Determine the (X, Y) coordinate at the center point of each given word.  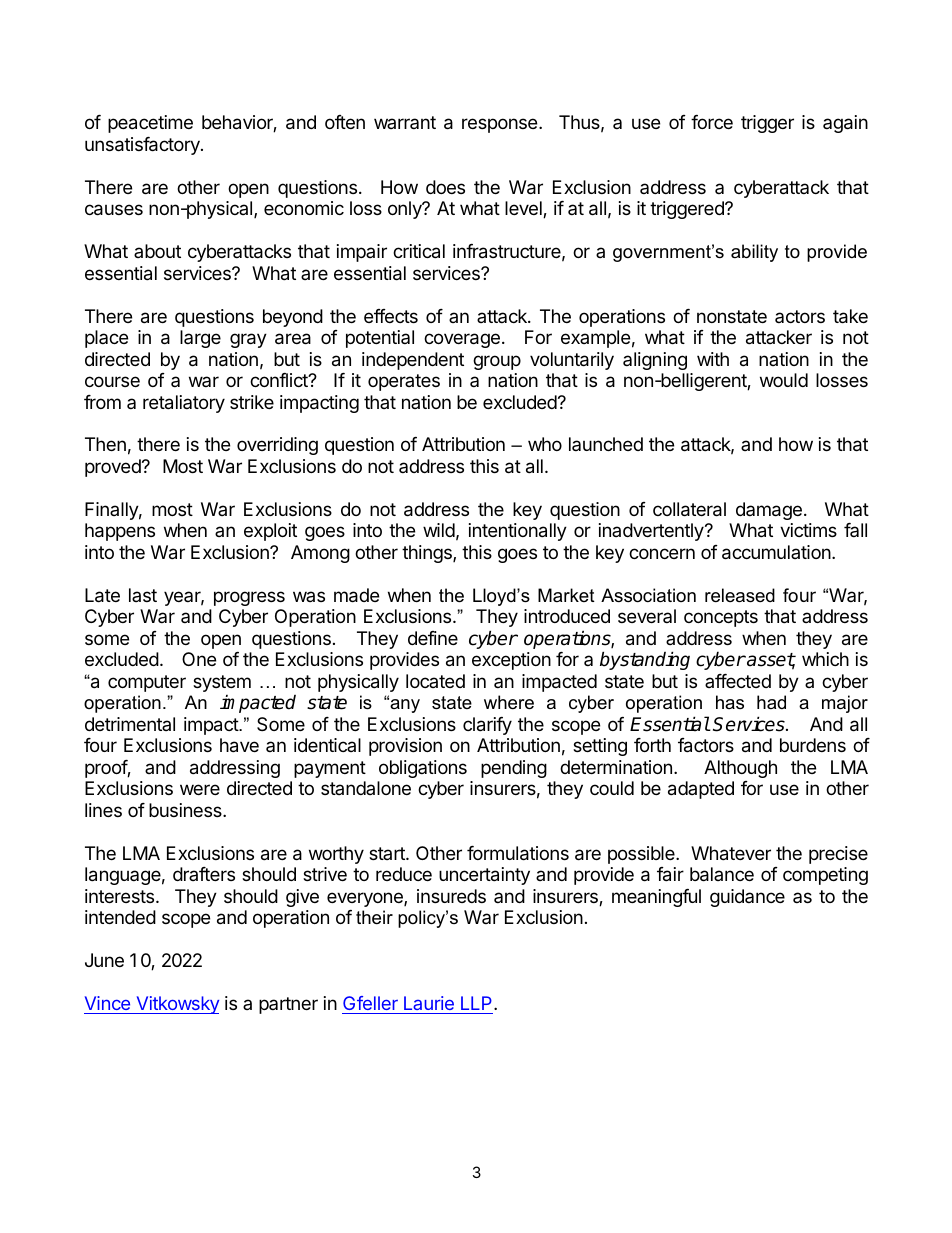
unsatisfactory (143, 146)
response (499, 125)
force (712, 122)
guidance (747, 898)
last (143, 595)
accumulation (776, 552)
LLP (478, 1003)
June (104, 960)
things (428, 554)
